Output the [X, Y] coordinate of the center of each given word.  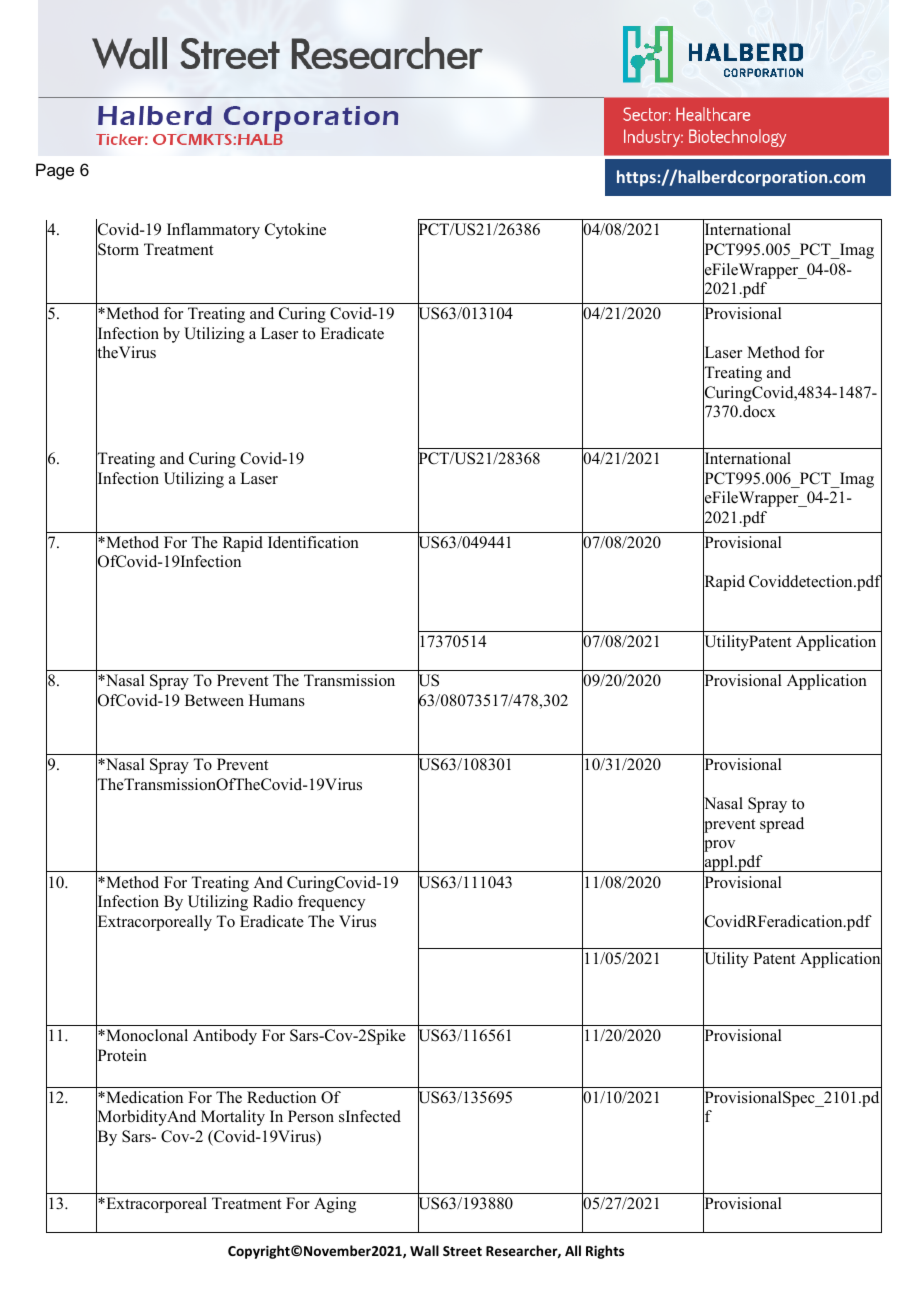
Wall [424, 1250]
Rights [605, 1252]
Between [214, 700]
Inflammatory [213, 231]
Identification [313, 542]
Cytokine [295, 231]
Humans [277, 700]
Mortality [233, 1118]
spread [782, 825]
